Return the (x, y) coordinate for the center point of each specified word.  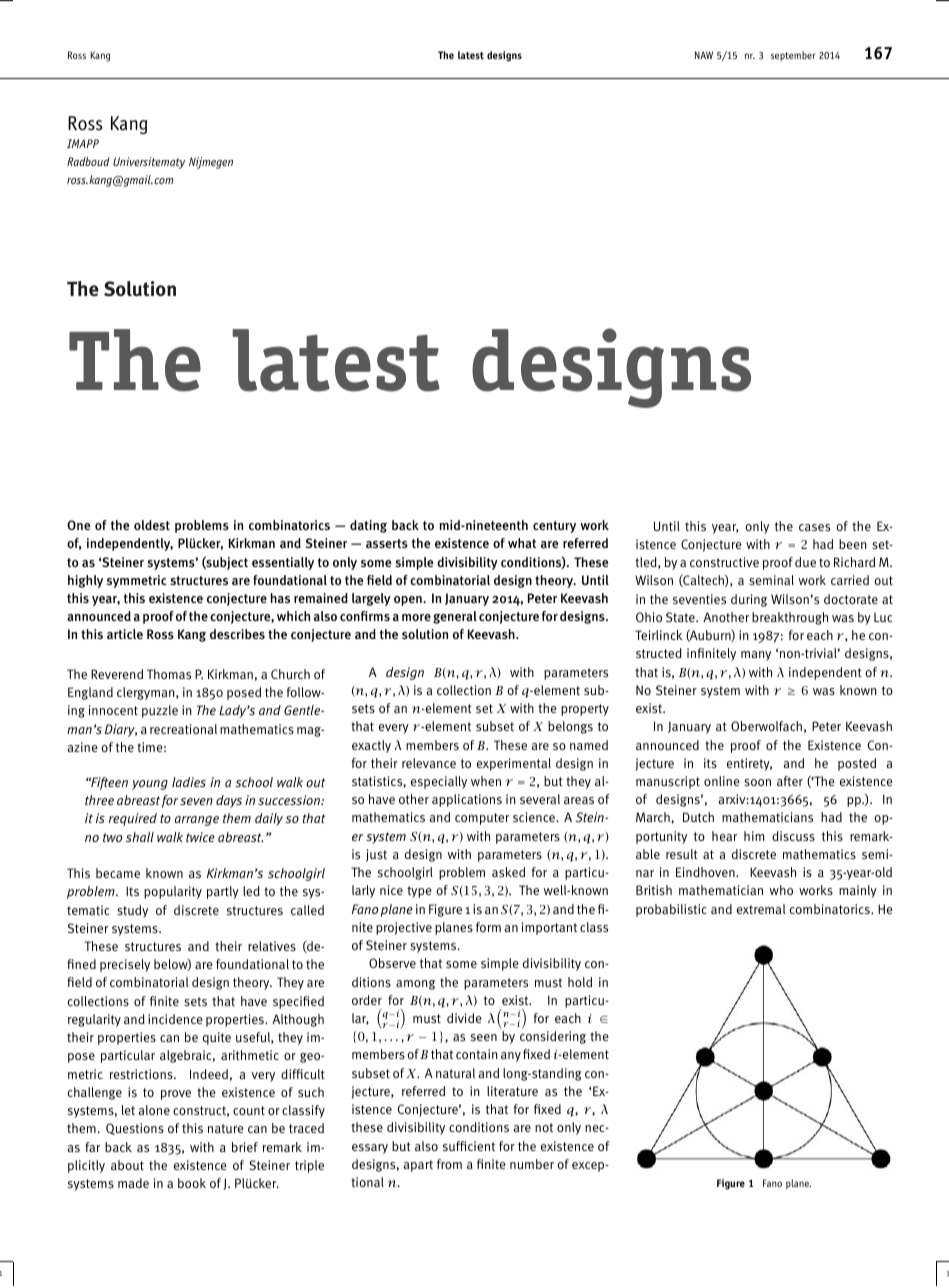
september (793, 56)
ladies (189, 782)
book (192, 1183)
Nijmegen (211, 163)
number (532, 1164)
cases (814, 527)
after (790, 781)
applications (467, 800)
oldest (152, 525)
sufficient (469, 1146)
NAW (704, 55)
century (554, 527)
